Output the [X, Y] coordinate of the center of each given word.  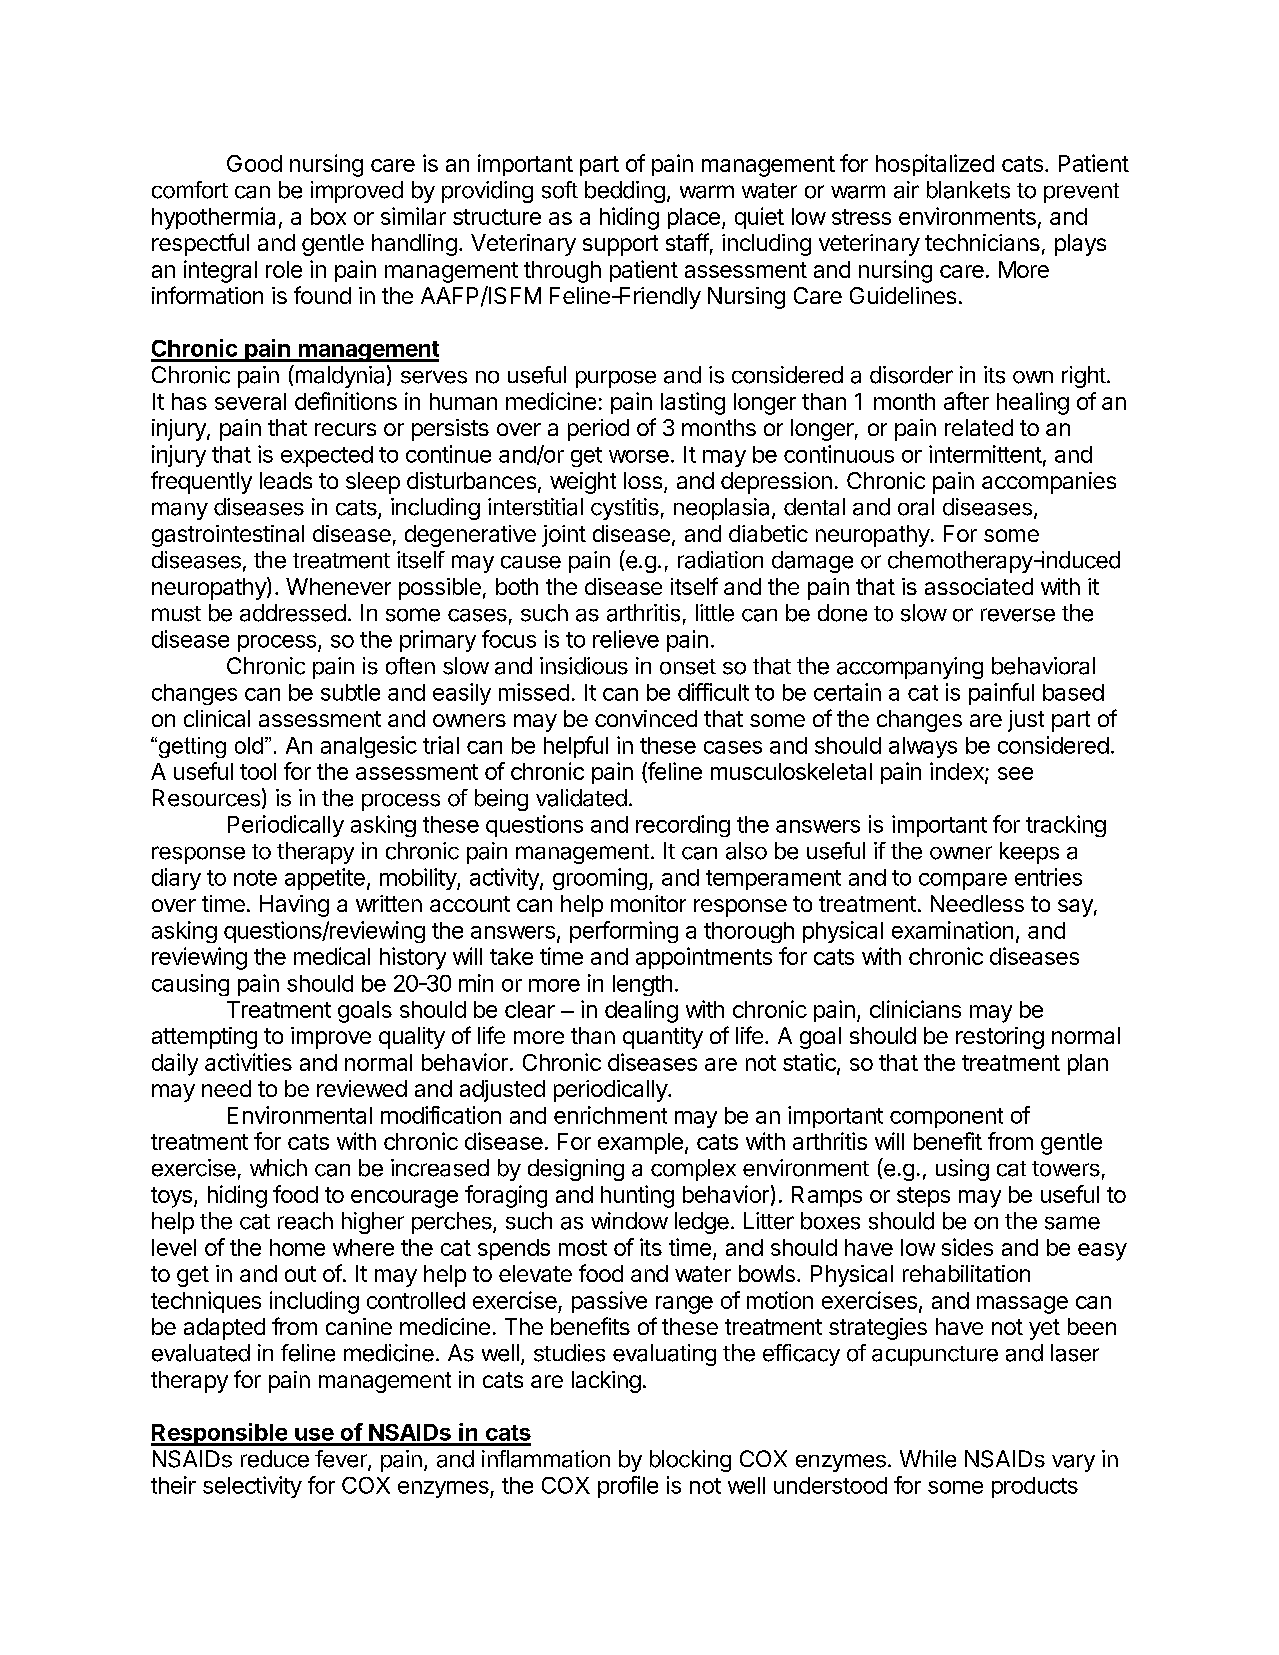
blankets [968, 190]
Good [254, 163]
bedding [625, 192]
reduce [275, 1459]
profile [628, 1487]
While [928, 1459]
